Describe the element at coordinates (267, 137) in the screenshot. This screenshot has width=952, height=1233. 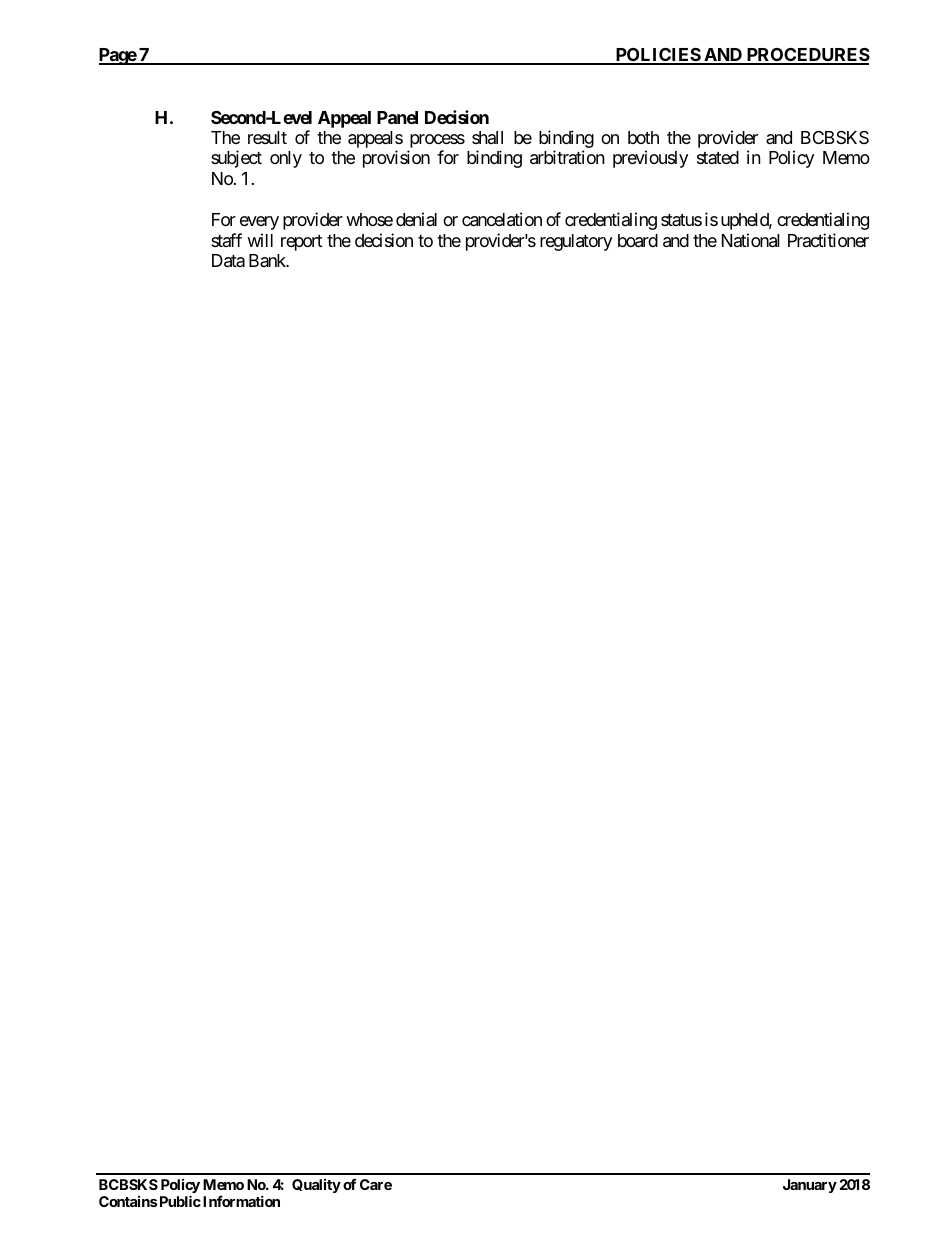
I see `result` at that location.
